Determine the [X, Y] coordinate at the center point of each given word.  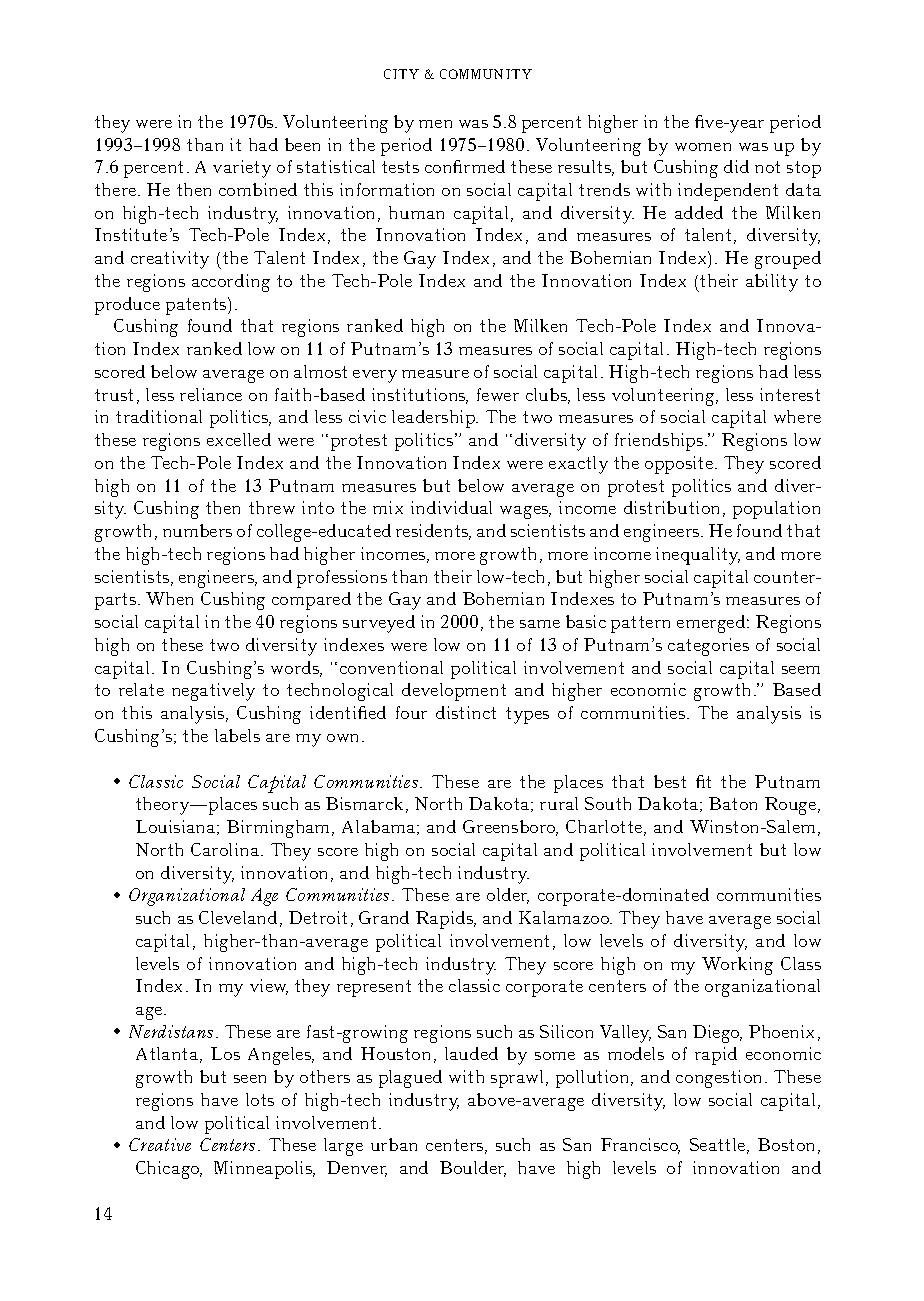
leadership [435, 419]
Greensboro [510, 828]
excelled [239, 439]
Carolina [226, 849]
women [703, 147]
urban [394, 1144]
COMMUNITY [486, 74]
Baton [733, 803]
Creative [160, 1144]
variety [242, 169]
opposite [680, 465]
